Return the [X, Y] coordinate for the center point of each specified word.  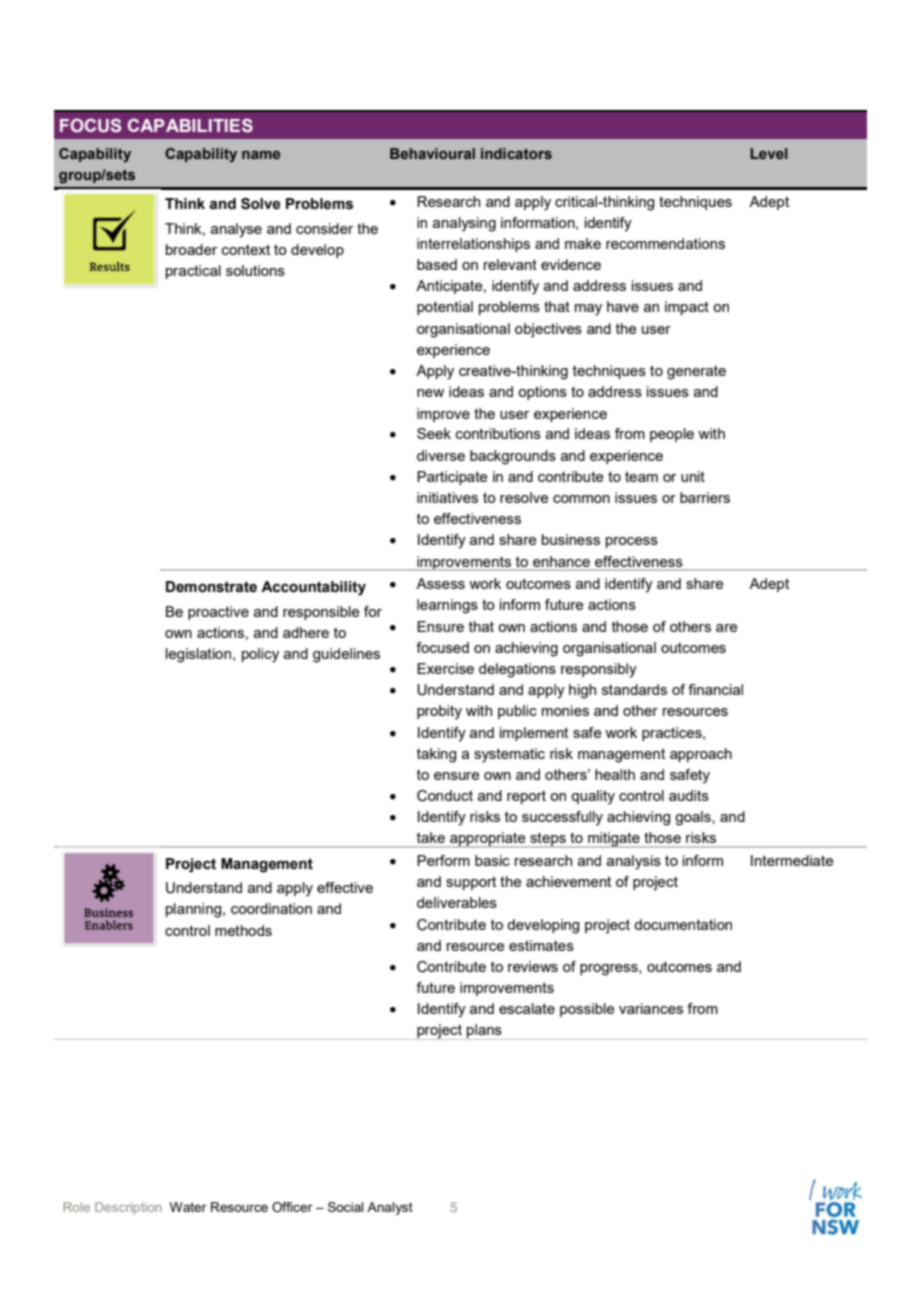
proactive [218, 613]
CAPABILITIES [190, 125]
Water [188, 1207]
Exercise [445, 668]
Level [768, 153]
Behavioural [432, 153]
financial [715, 689]
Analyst [390, 1208]
